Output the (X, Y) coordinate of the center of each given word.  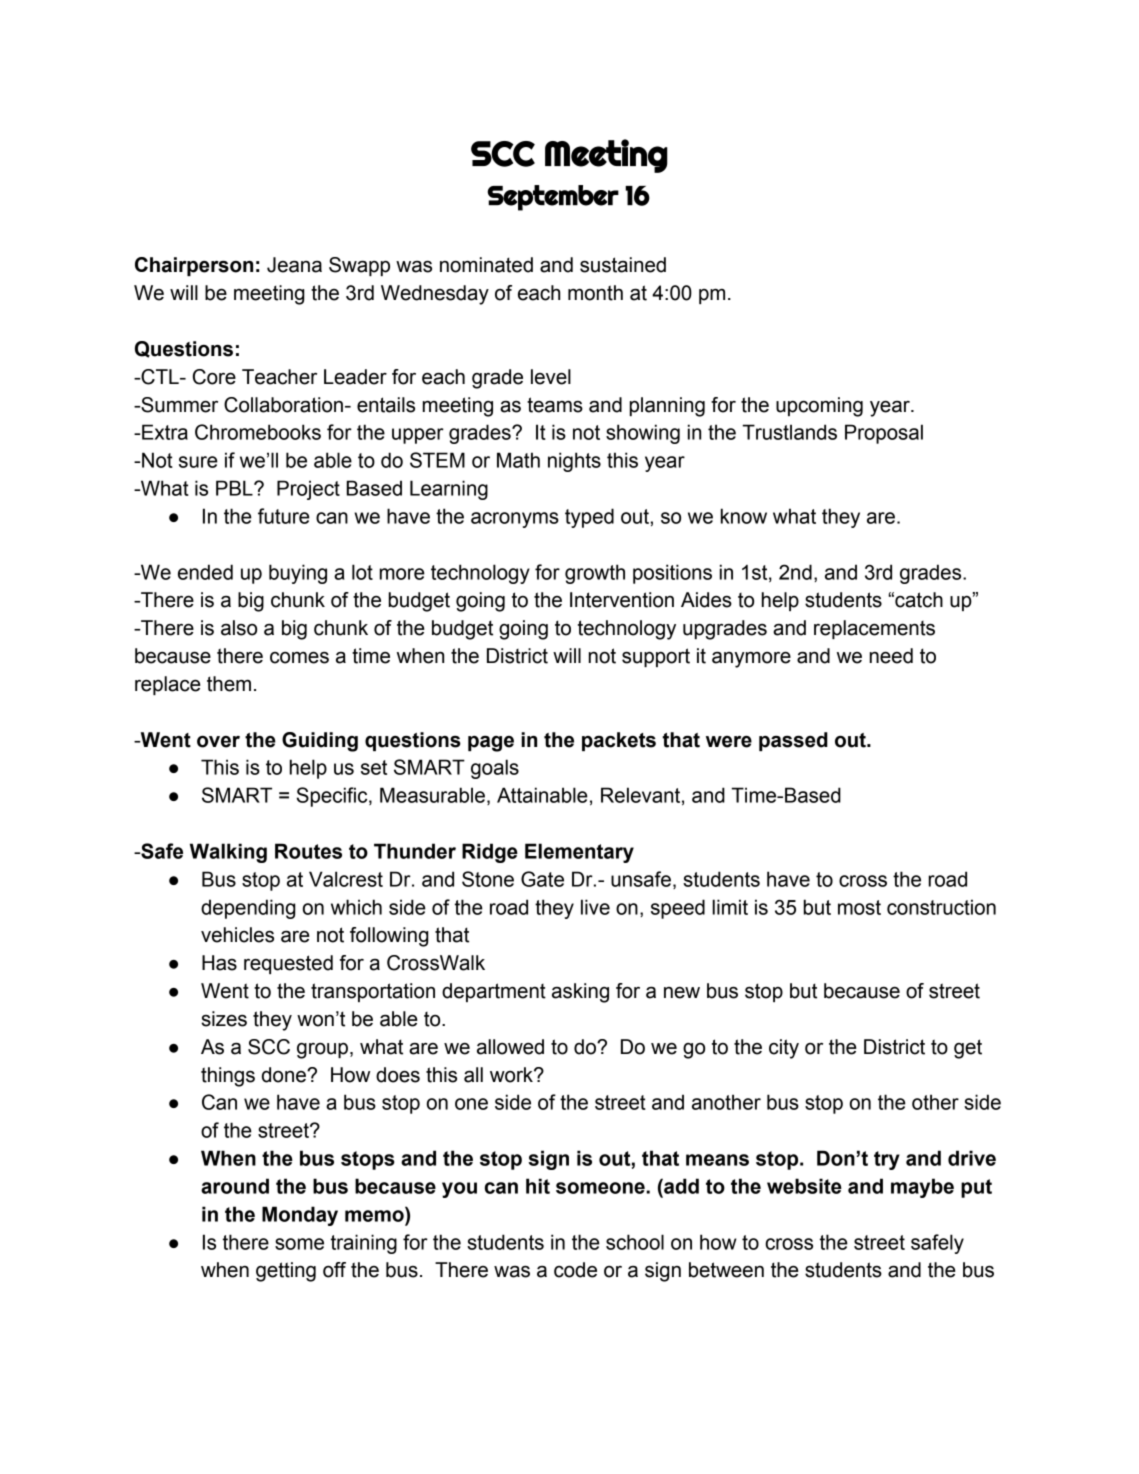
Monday (300, 1216)
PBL (235, 488)
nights (574, 462)
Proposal (884, 434)
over (218, 742)
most (859, 907)
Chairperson (194, 266)
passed (793, 741)
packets (619, 741)
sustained (623, 265)
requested (288, 964)
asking (580, 993)
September (553, 198)
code (575, 1270)
